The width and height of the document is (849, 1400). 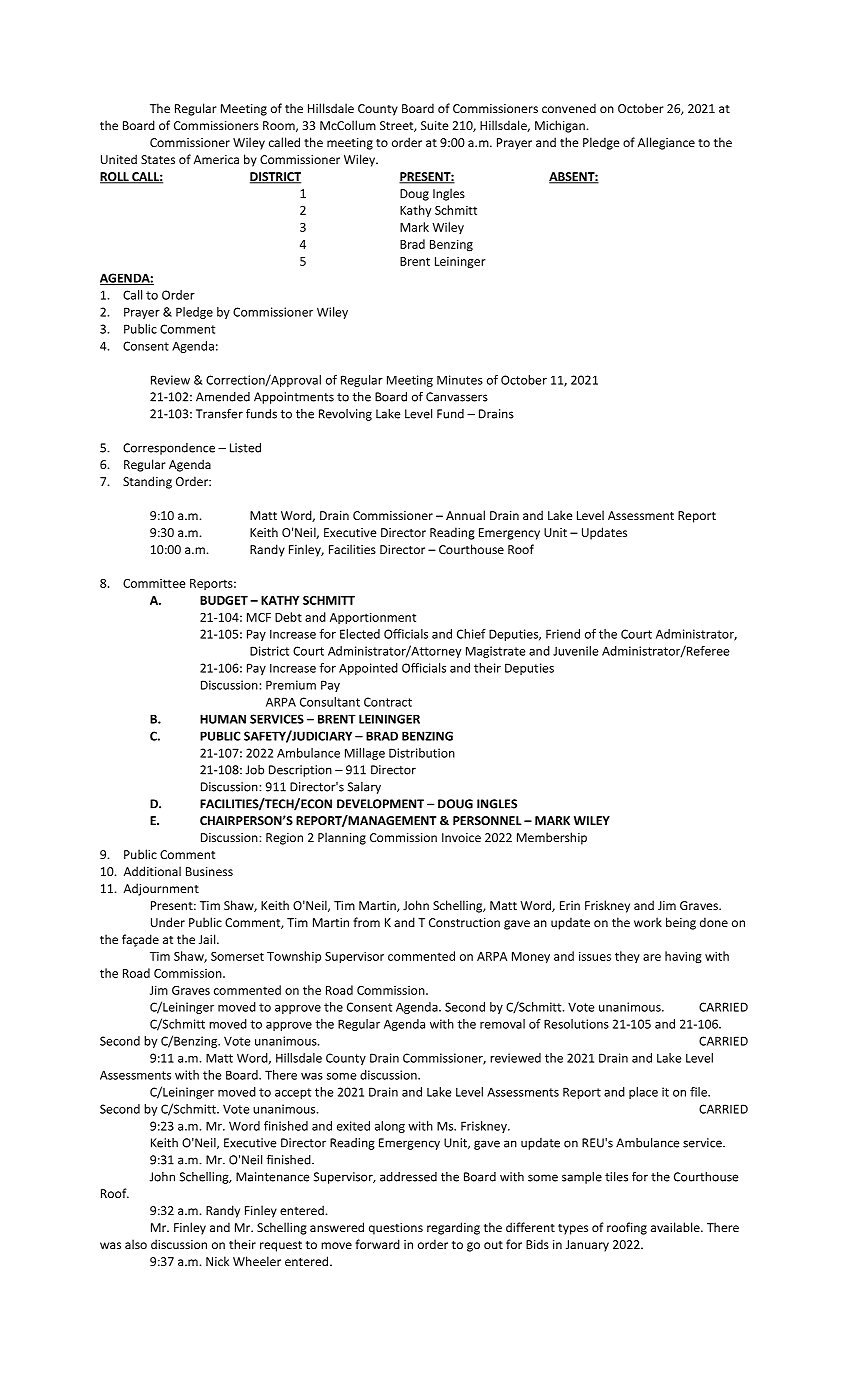 What do you see at coordinates (396, 1229) in the document?
I see `questions` at bounding box center [396, 1229].
